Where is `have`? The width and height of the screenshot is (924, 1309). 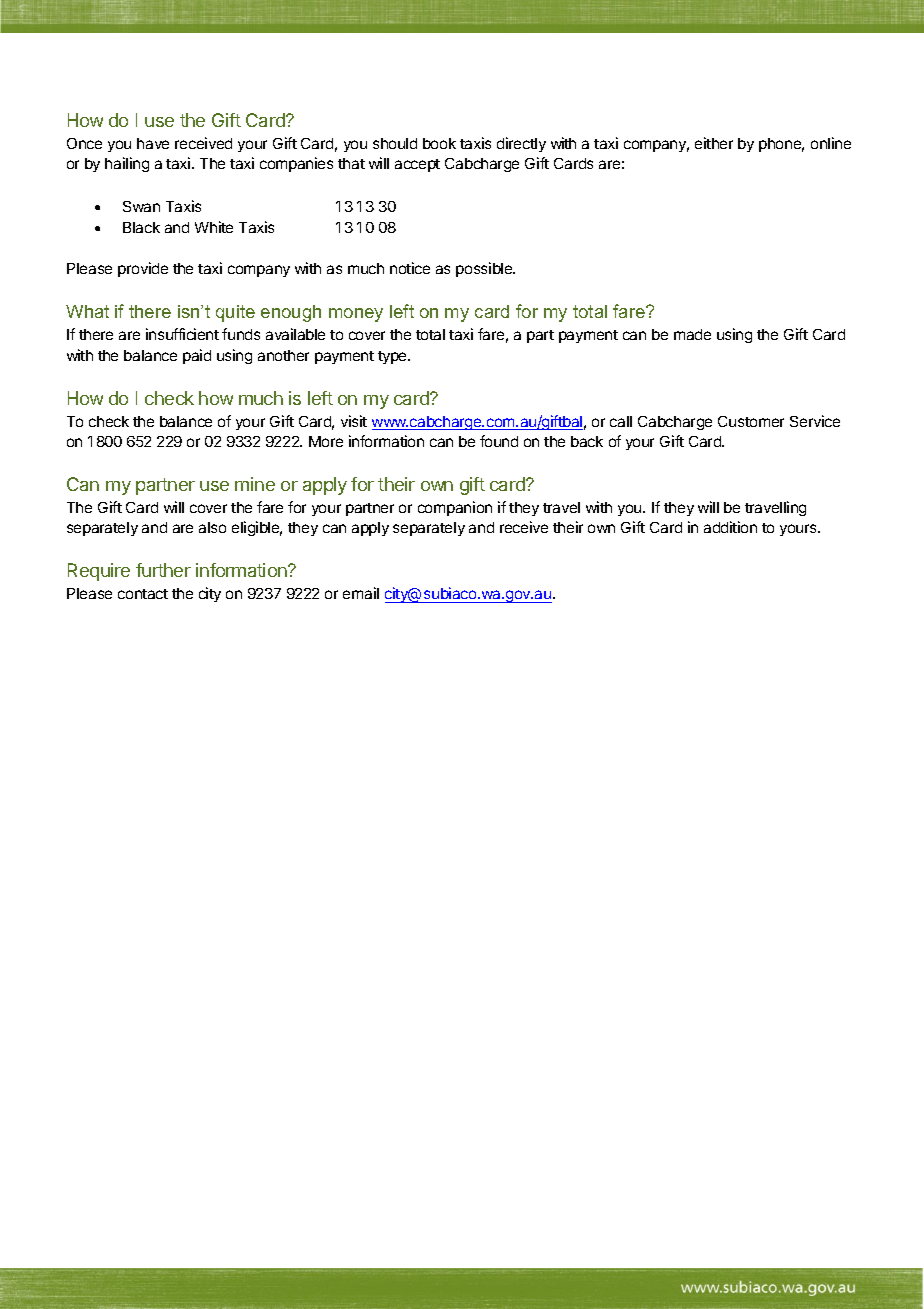 have is located at coordinates (153, 143).
